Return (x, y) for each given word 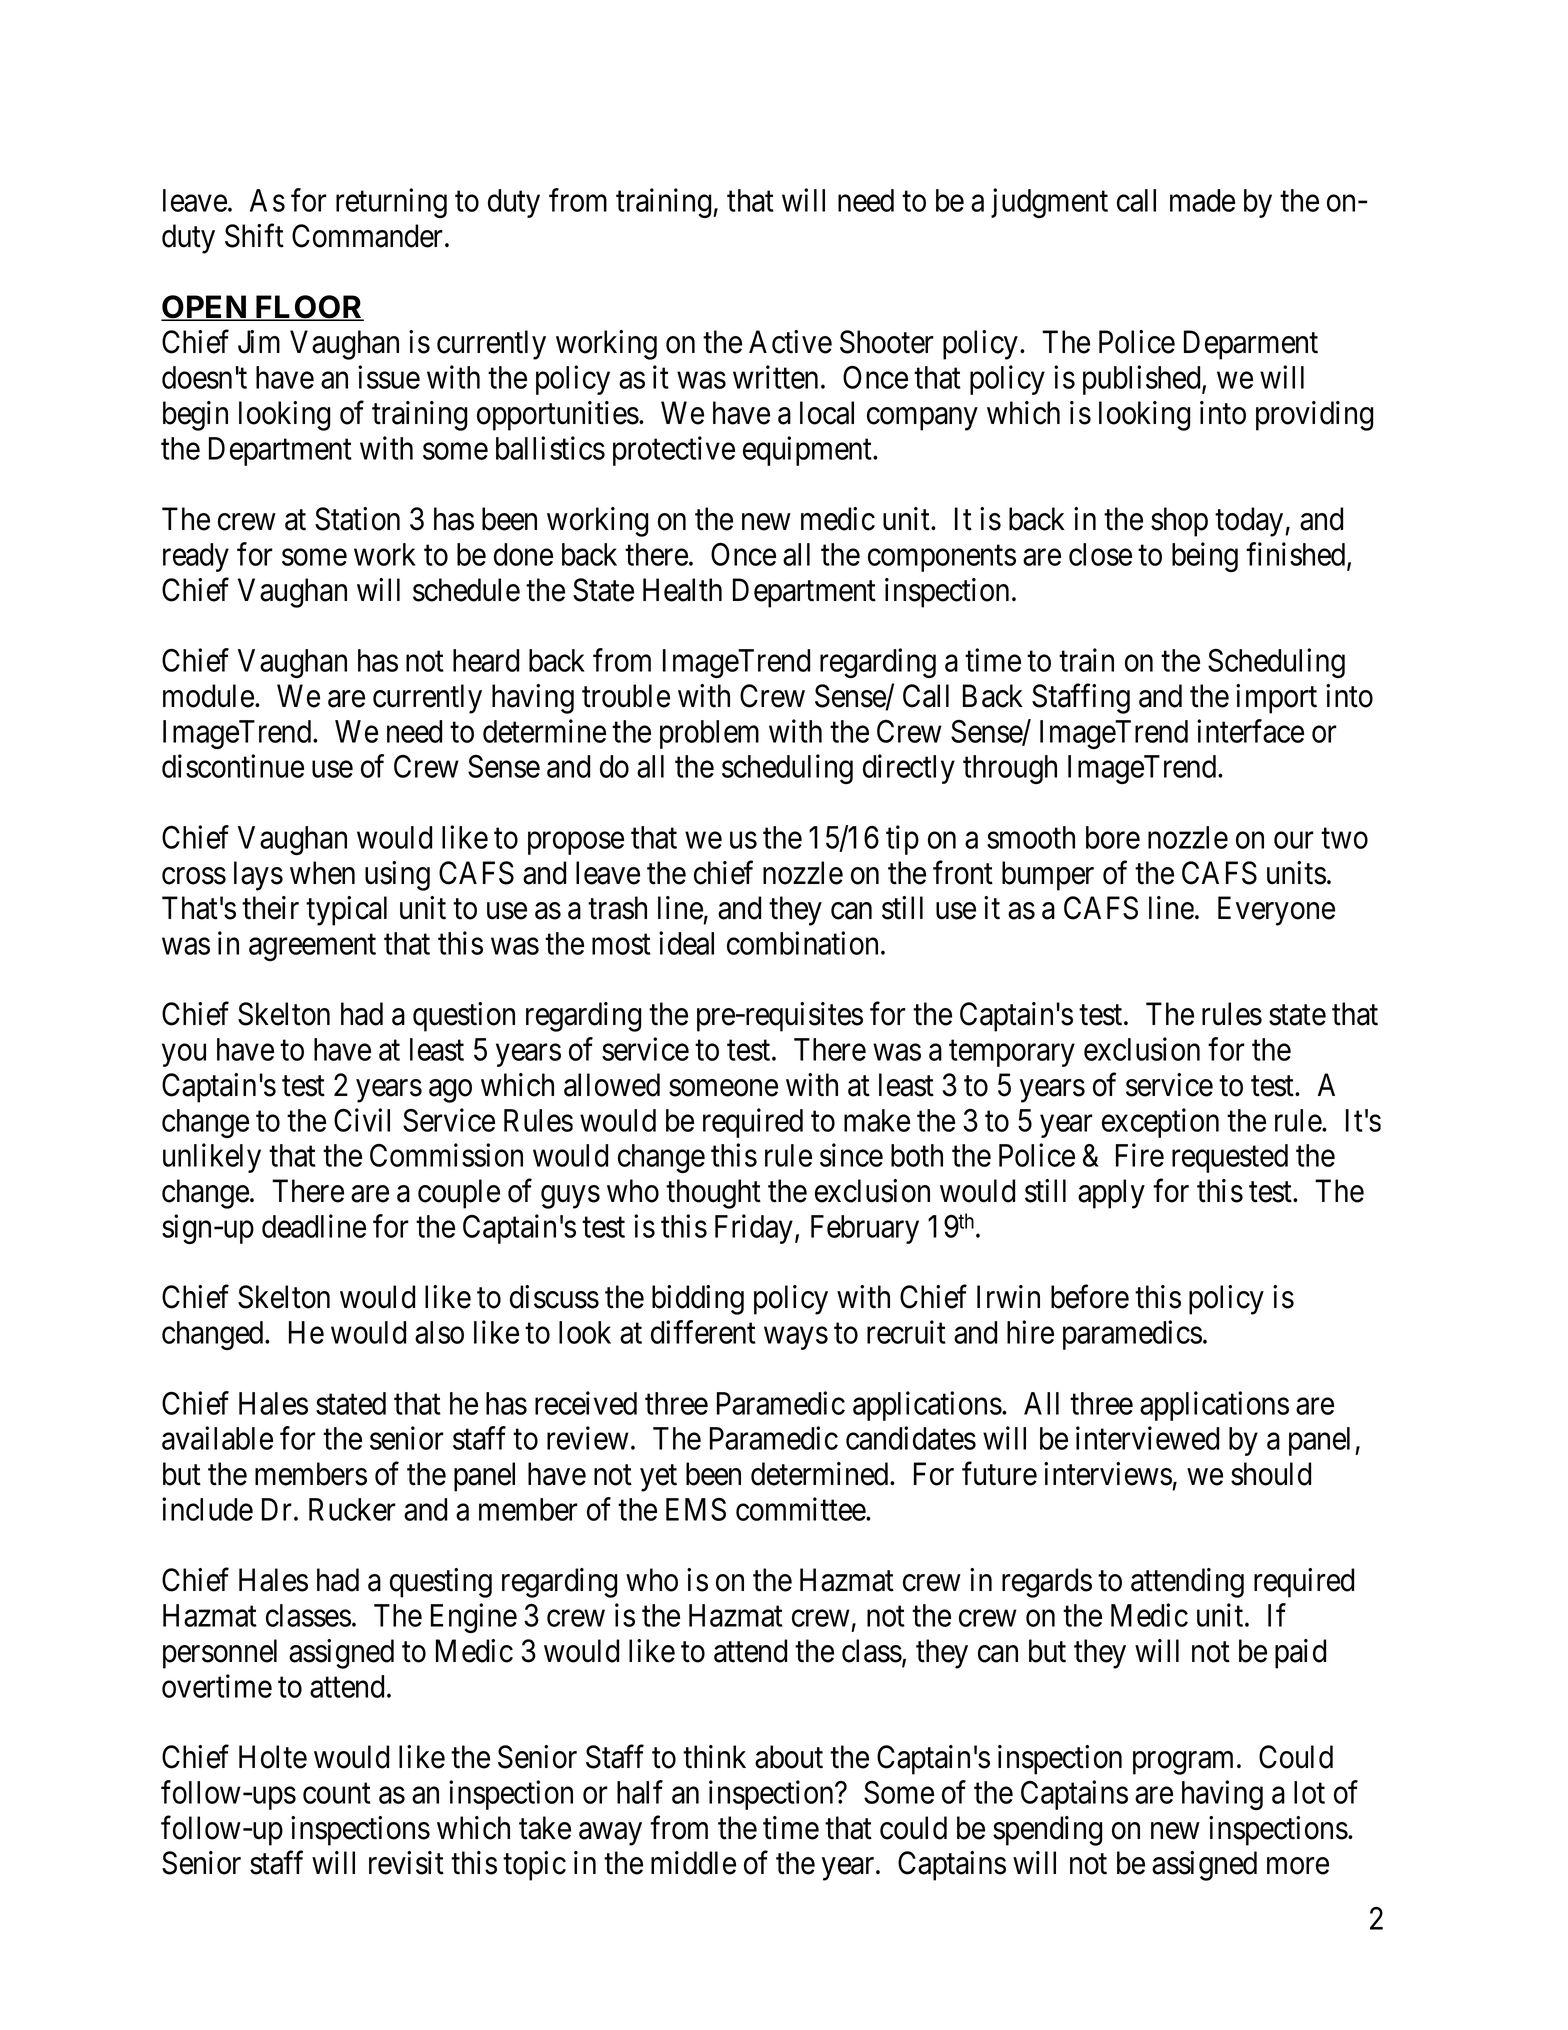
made (1202, 200)
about (789, 1757)
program (1185, 1763)
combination (802, 943)
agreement (312, 947)
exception (1160, 1123)
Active (790, 342)
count (337, 1793)
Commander (369, 236)
